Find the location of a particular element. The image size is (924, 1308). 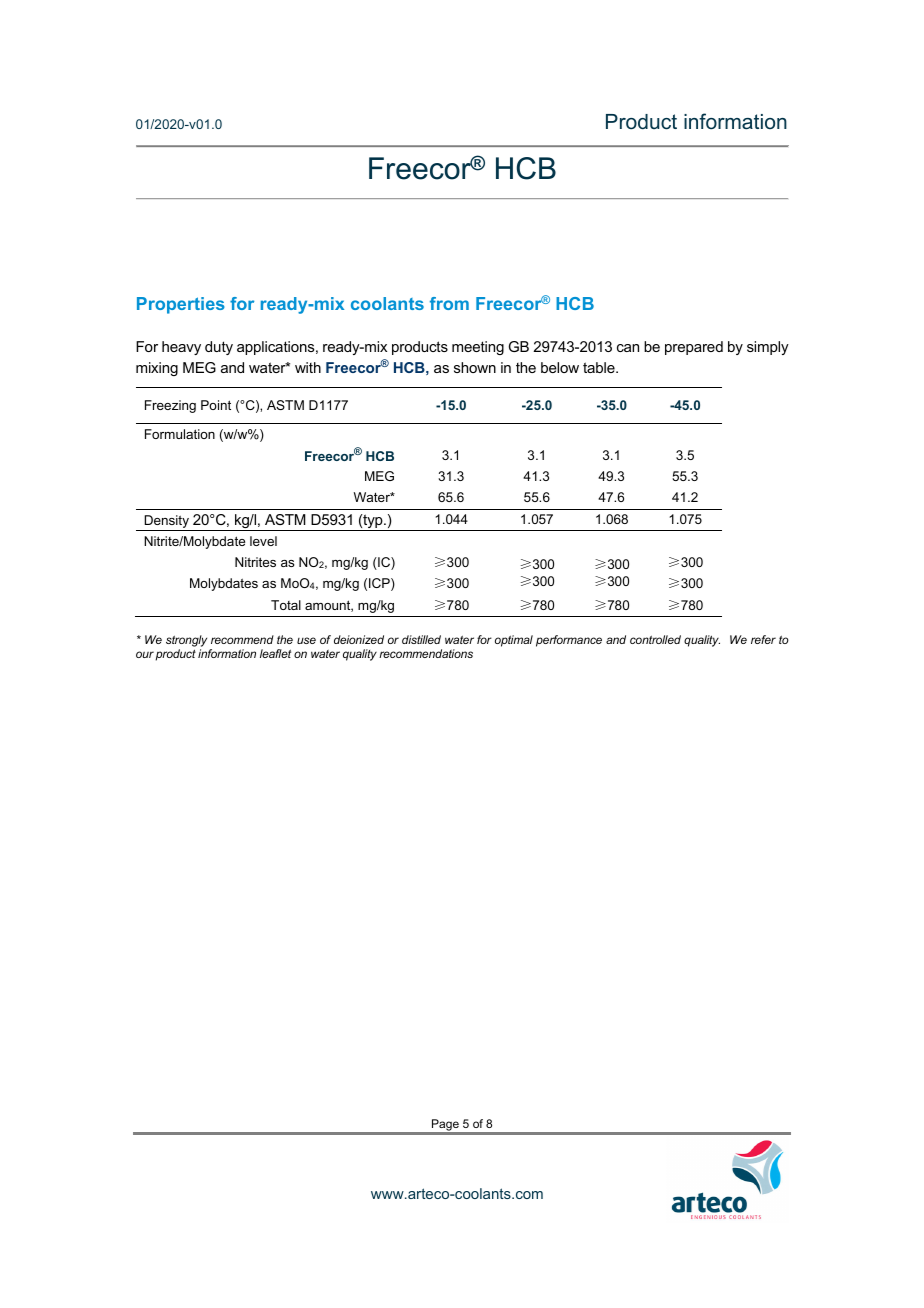

shown is located at coordinates (475, 367).
